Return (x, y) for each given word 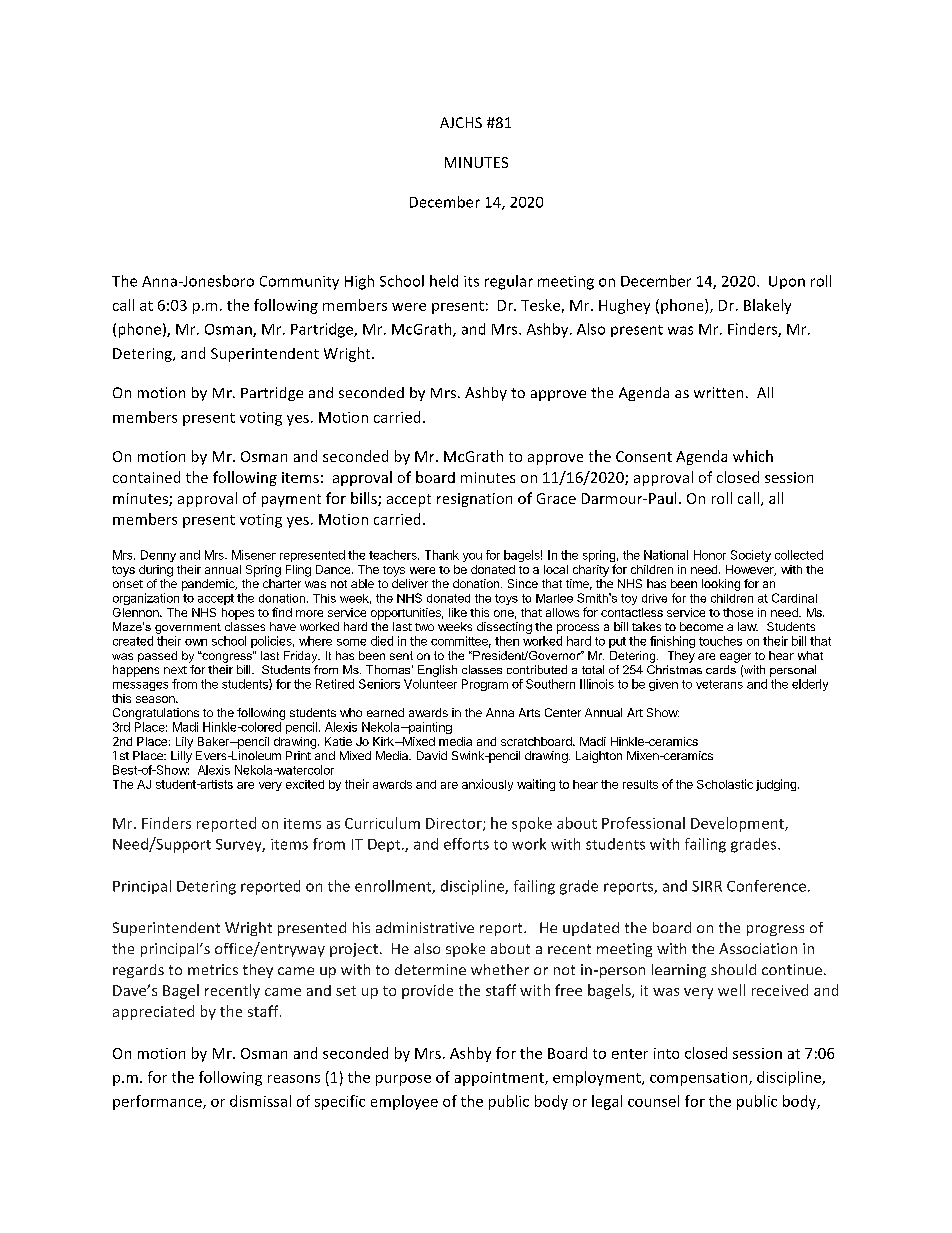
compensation (700, 1079)
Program (485, 685)
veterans (719, 684)
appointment (500, 1079)
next (175, 670)
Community (299, 283)
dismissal (260, 1101)
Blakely (767, 306)
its (471, 281)
